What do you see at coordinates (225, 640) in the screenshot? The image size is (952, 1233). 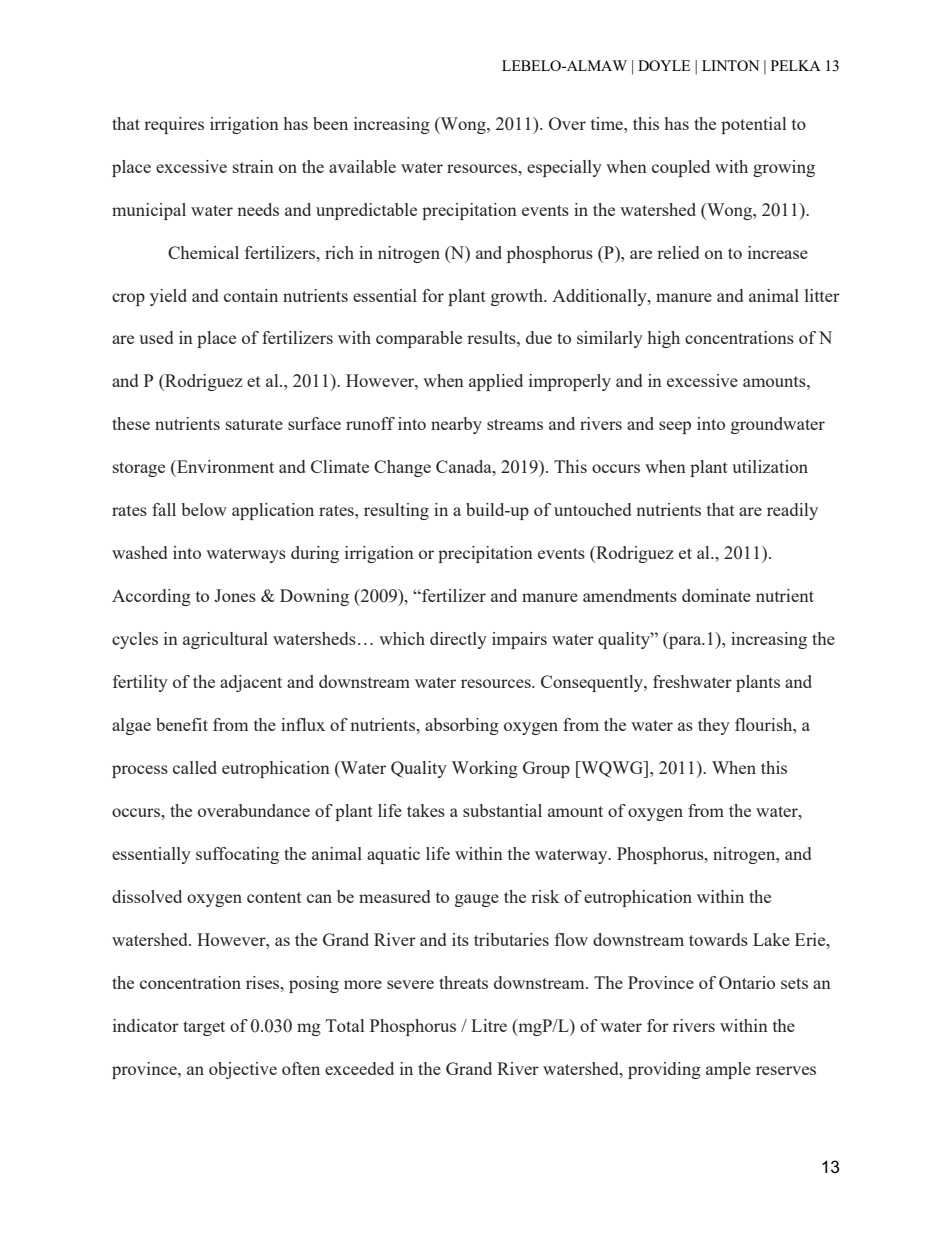 I see `agricultural` at bounding box center [225, 640].
